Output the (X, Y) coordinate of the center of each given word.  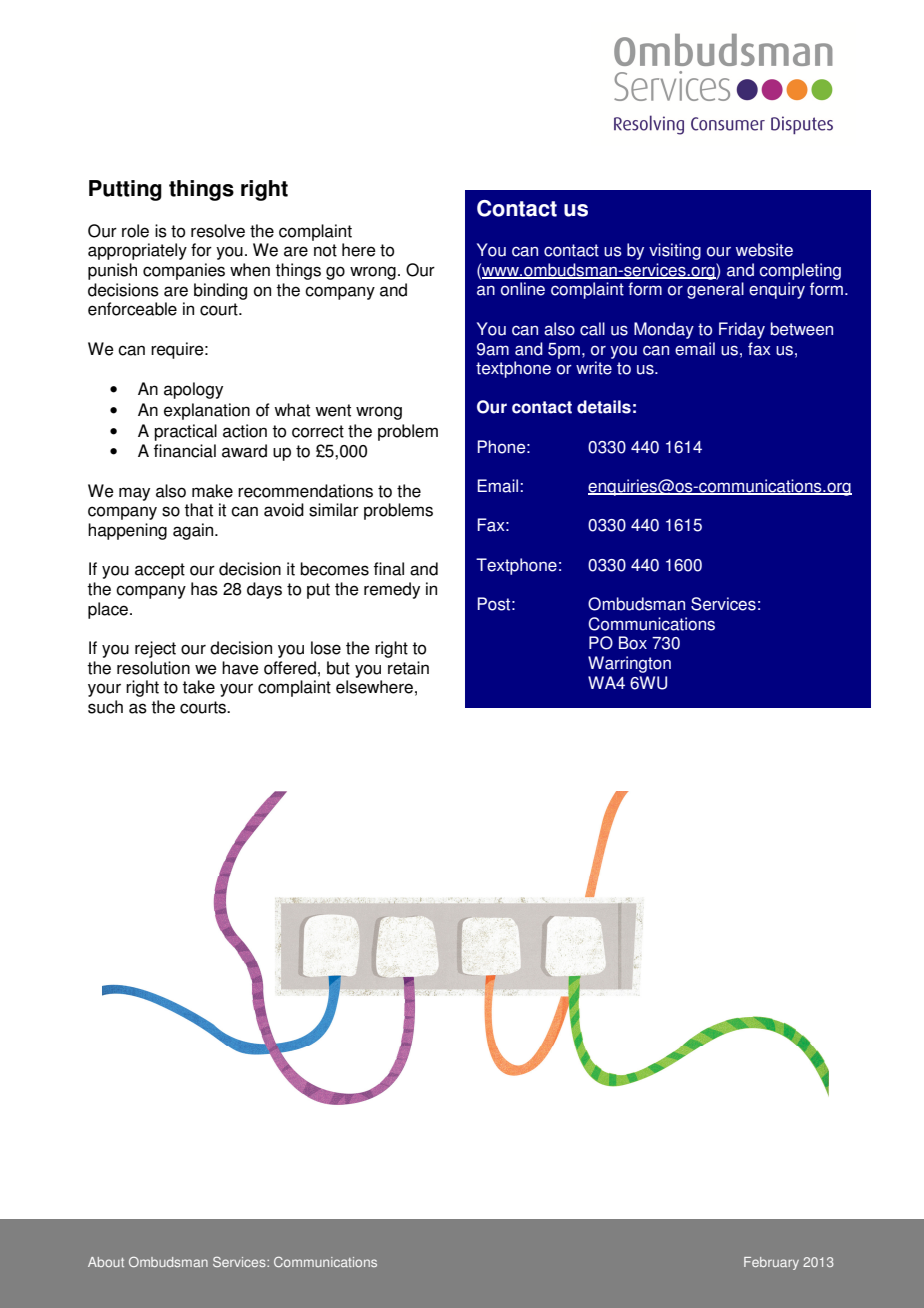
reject (155, 649)
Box (633, 643)
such (105, 707)
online (523, 289)
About (106, 1262)
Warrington (629, 664)
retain (408, 668)
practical (185, 432)
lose (326, 648)
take (198, 687)
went (333, 410)
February (771, 1263)
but (338, 668)
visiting (675, 251)
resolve (218, 231)
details (604, 407)
